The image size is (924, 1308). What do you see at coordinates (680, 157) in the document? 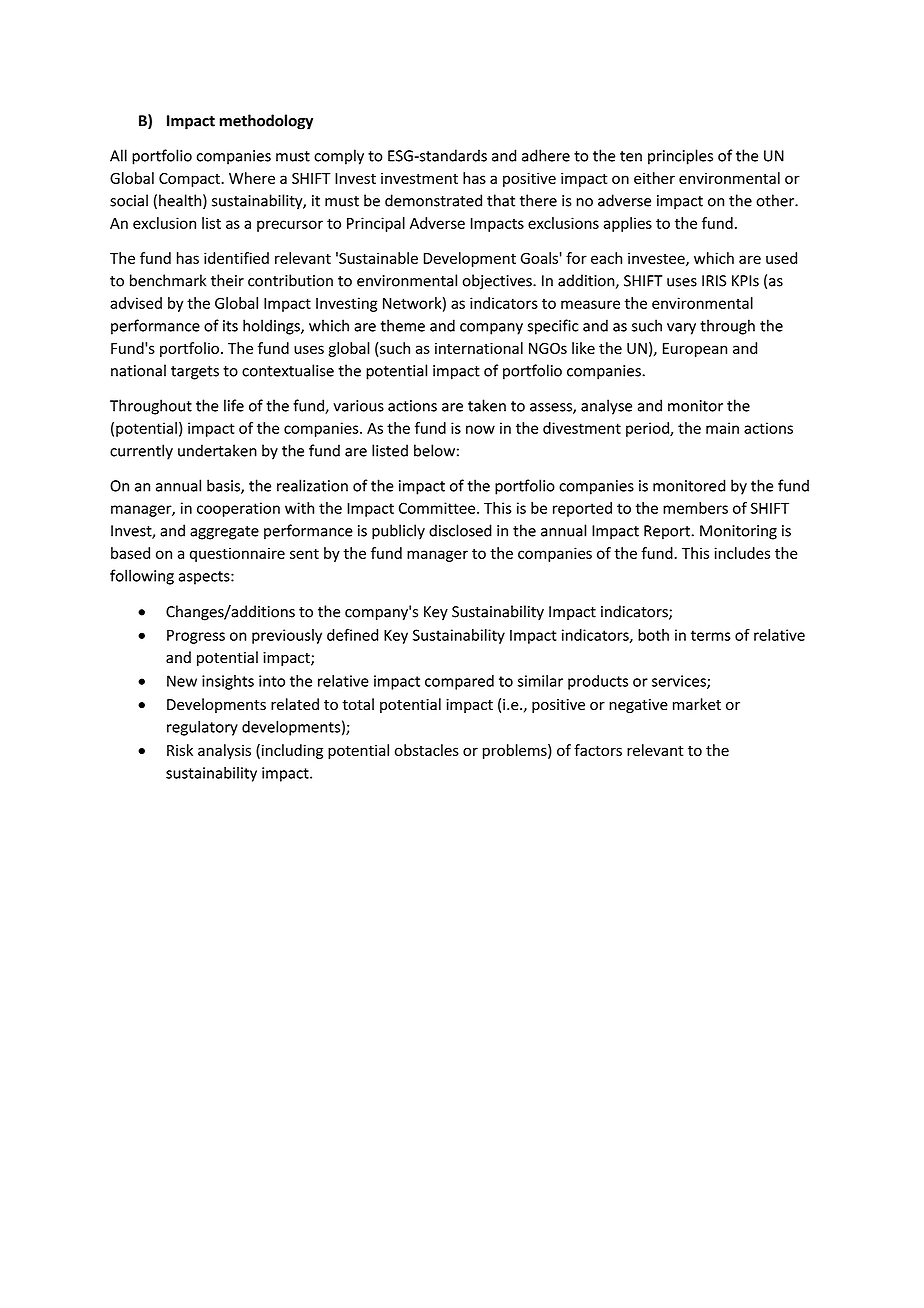
I see `principles` at bounding box center [680, 157].
